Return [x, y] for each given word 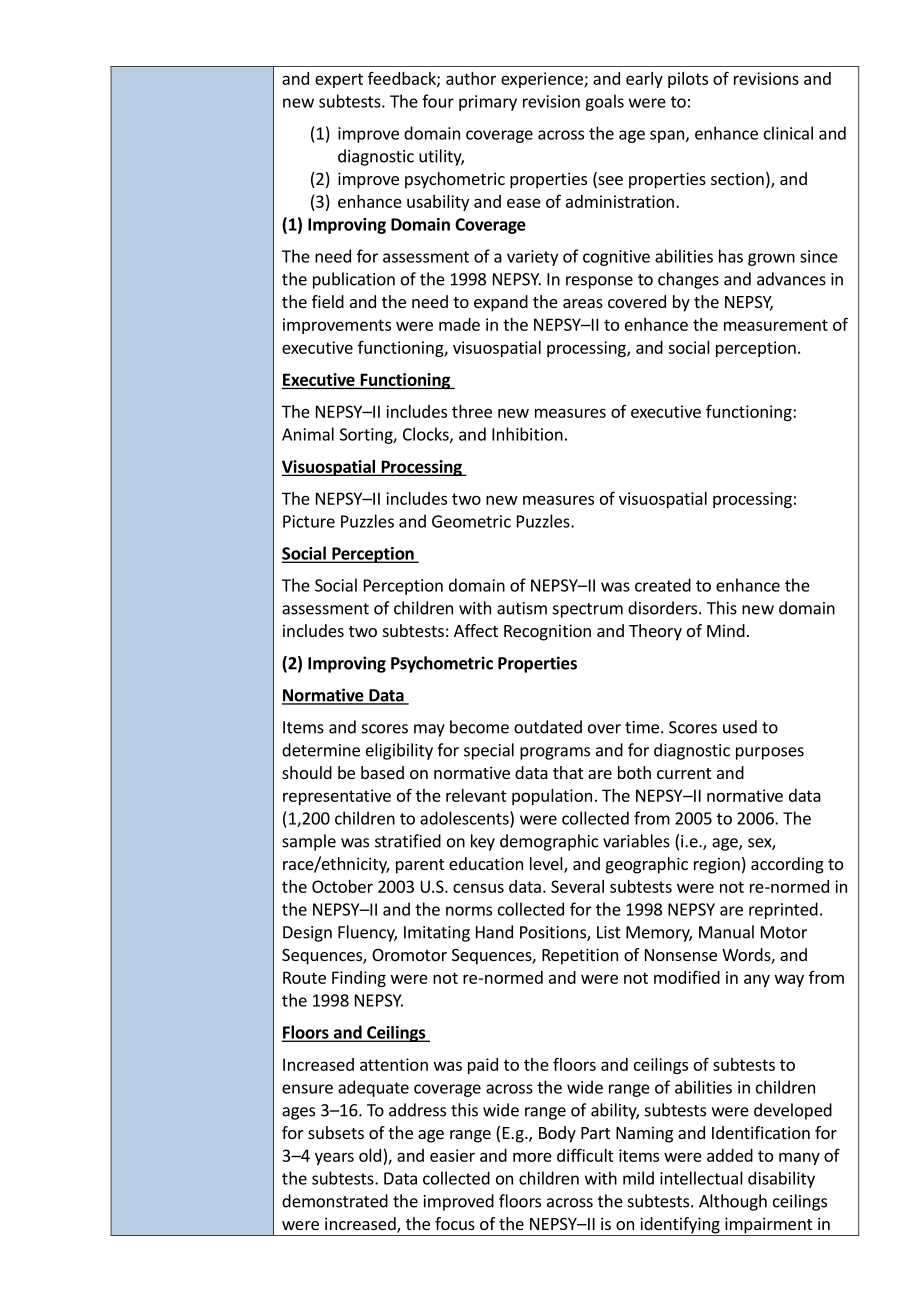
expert [339, 80]
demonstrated [335, 1201]
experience [543, 80]
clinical [788, 133]
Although [733, 1202]
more [532, 1157]
